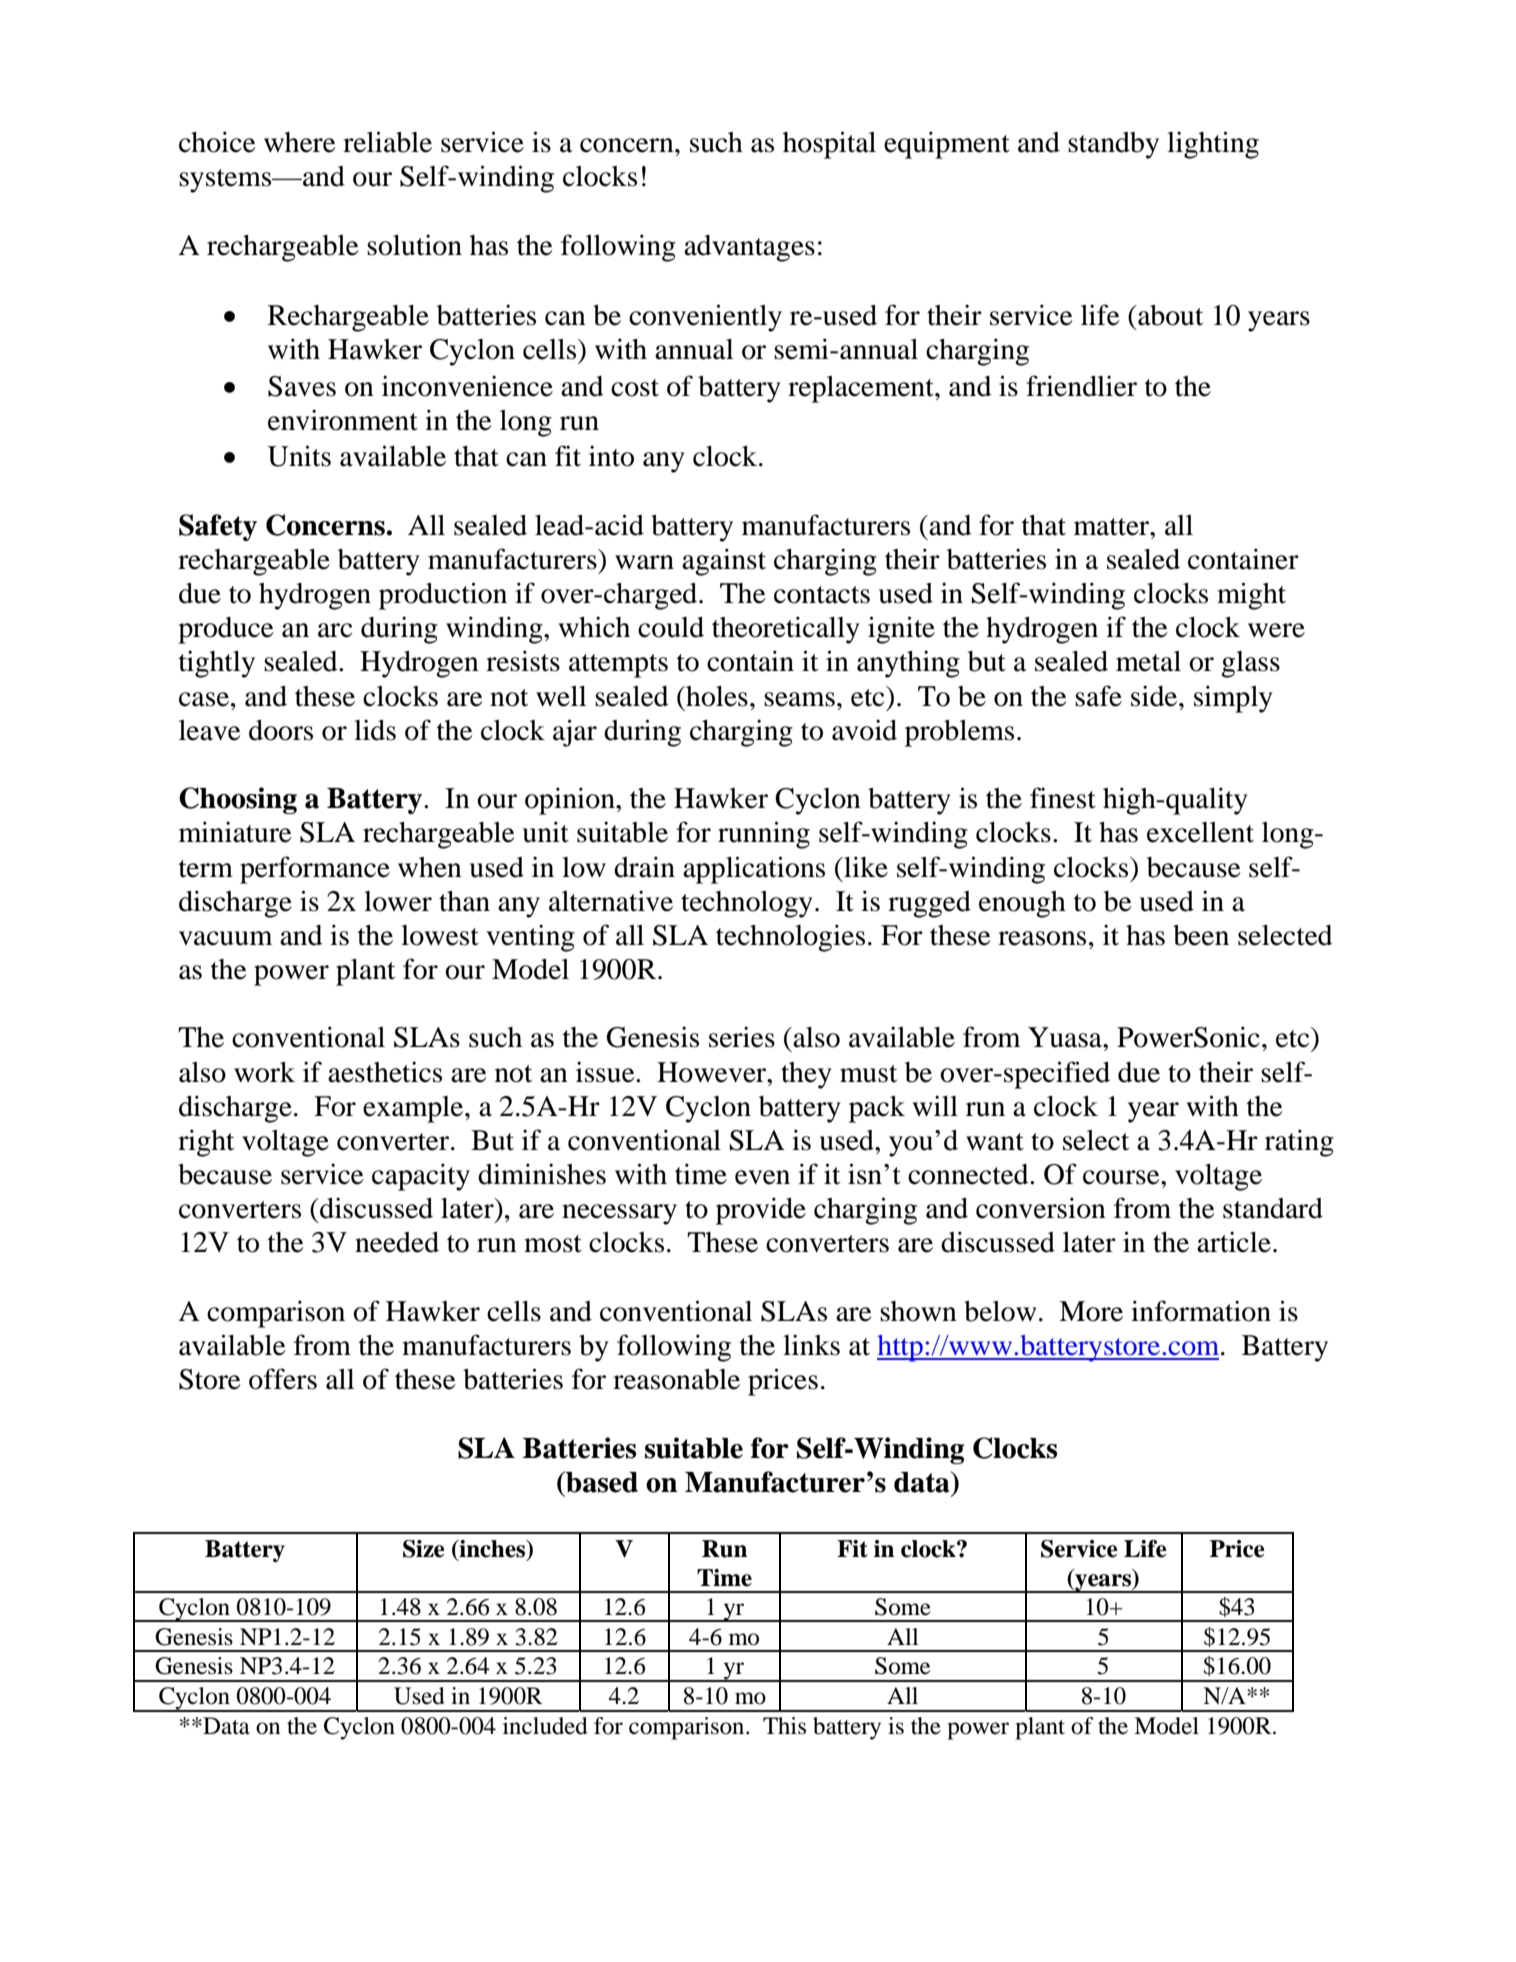  What do you see at coordinates (397, 1242) in the document?
I see `needed` at bounding box center [397, 1242].
